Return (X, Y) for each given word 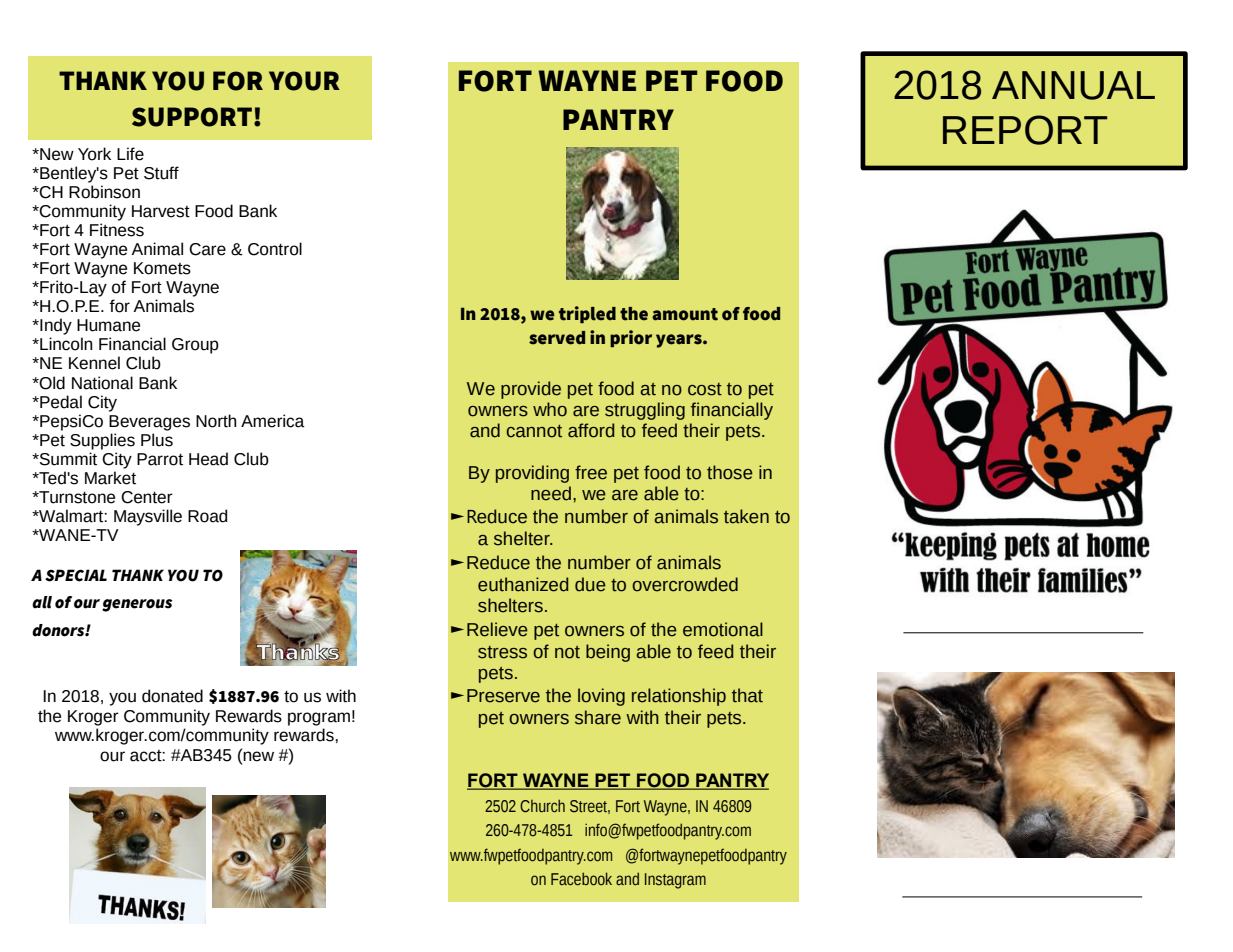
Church (542, 806)
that (747, 695)
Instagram (675, 881)
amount (685, 314)
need (551, 493)
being (608, 653)
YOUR (304, 81)
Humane (108, 325)
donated (172, 696)
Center (147, 497)
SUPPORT (192, 117)
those (730, 472)
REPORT (1025, 130)
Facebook (581, 879)
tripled (587, 314)
